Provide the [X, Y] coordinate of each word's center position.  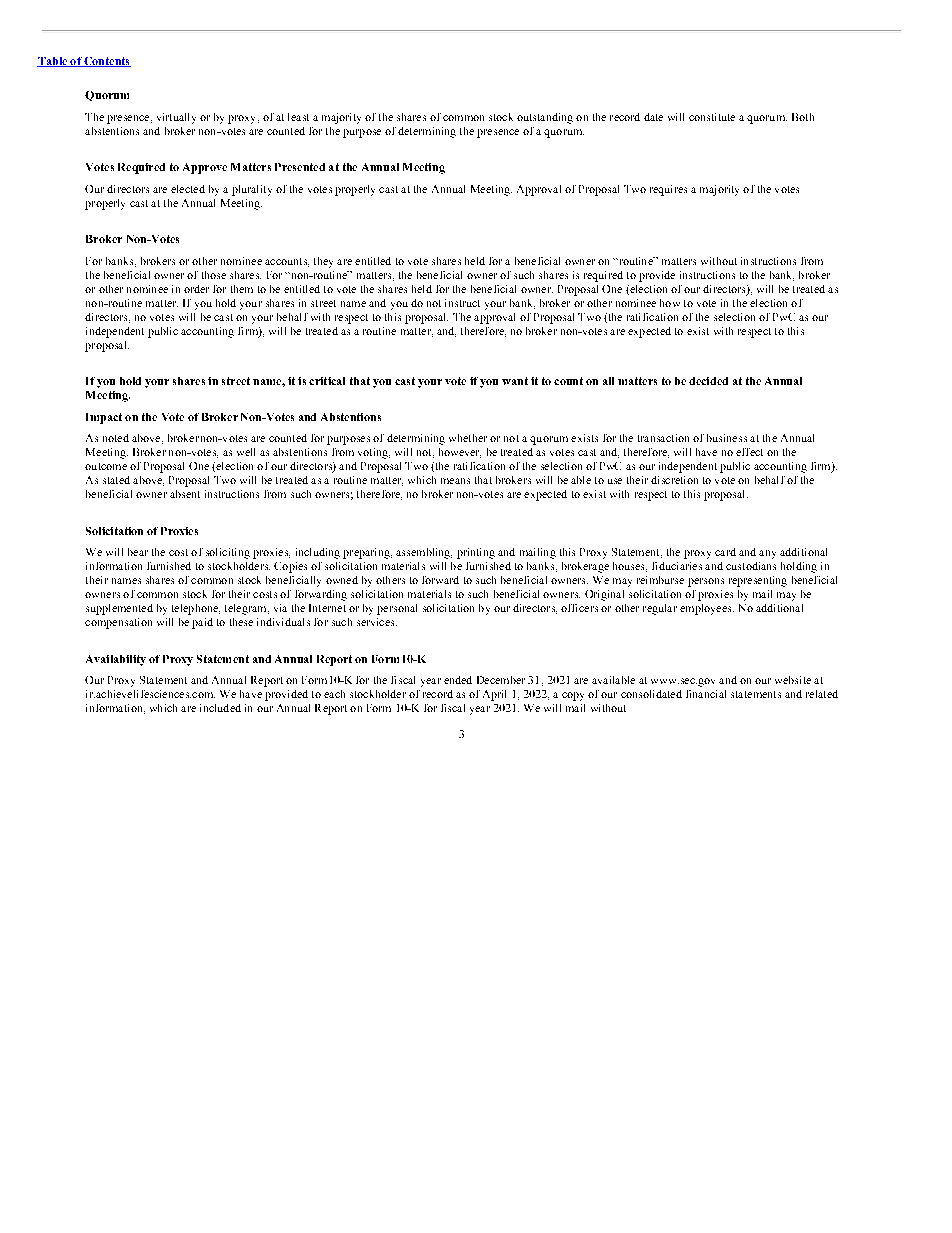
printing [476, 553]
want [515, 381]
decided [708, 381]
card [725, 552]
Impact [104, 418]
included [220, 708]
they [323, 262]
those [214, 275]
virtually [176, 118]
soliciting [228, 553]
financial [706, 694]
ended [458, 680]
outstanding [545, 118]
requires [668, 190]
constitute [712, 117]
